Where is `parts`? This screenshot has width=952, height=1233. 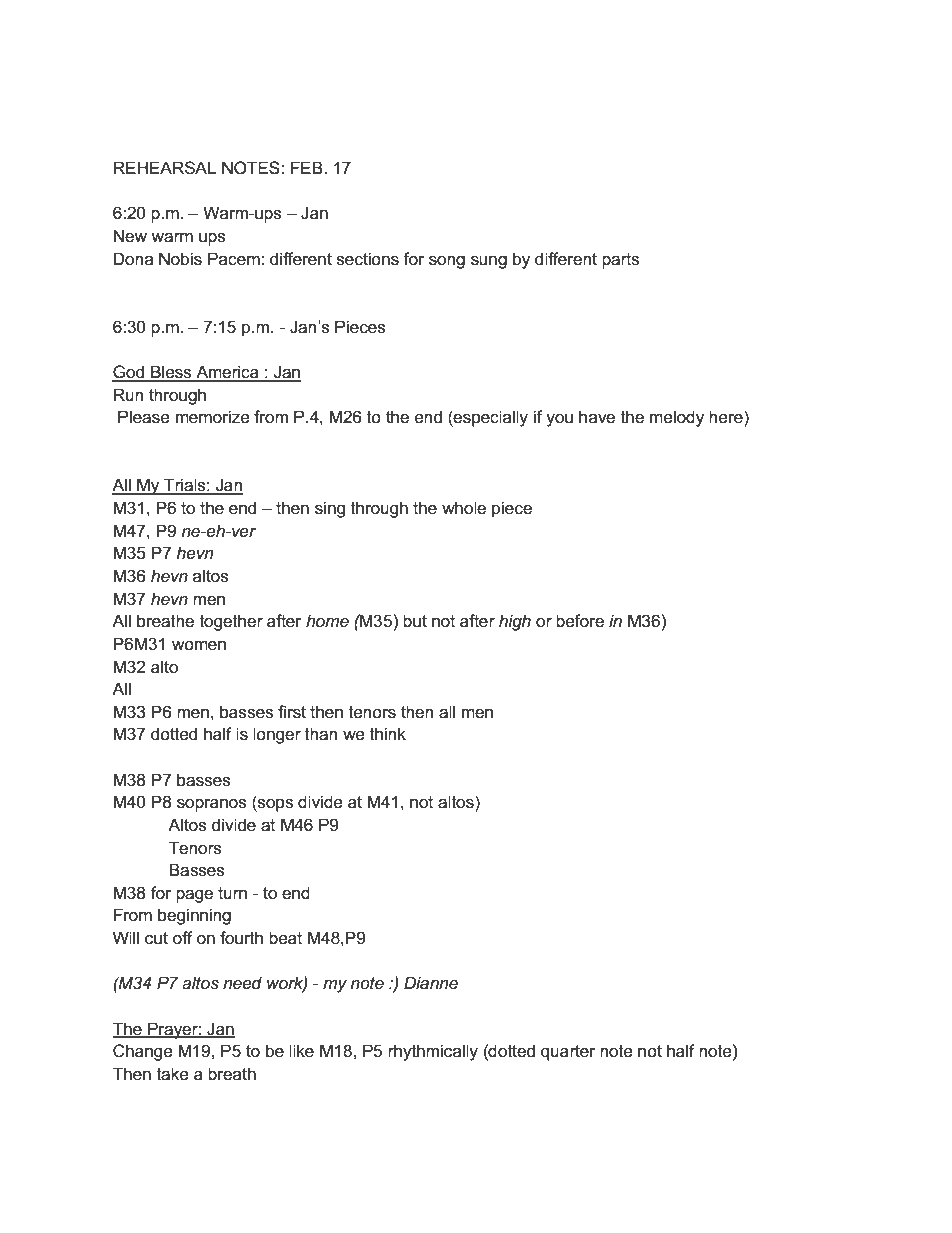
parts is located at coordinates (620, 261).
